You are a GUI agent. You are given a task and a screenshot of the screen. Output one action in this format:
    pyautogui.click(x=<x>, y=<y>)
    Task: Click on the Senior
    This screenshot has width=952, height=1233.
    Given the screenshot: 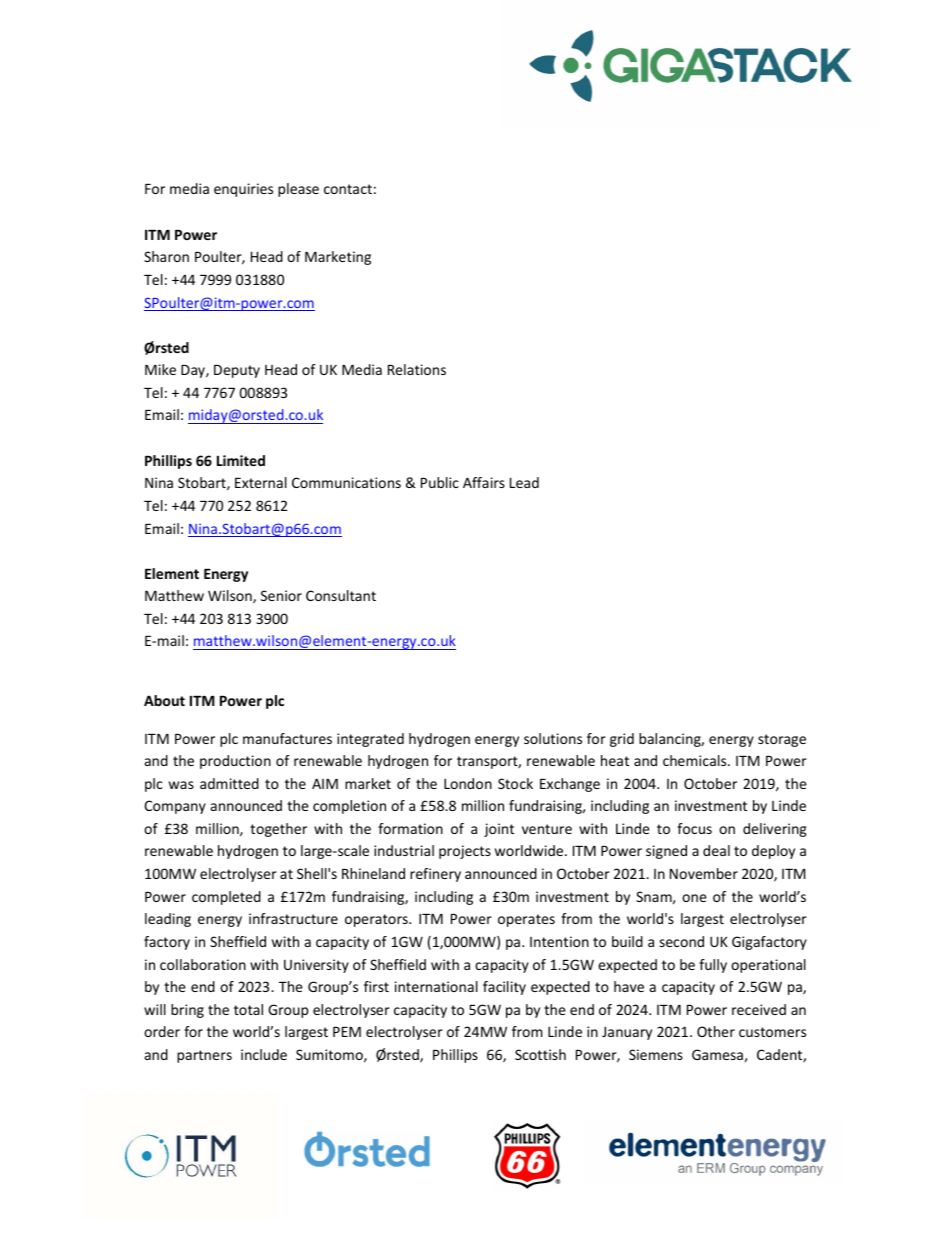 What is the action you would take?
    pyautogui.click(x=281, y=595)
